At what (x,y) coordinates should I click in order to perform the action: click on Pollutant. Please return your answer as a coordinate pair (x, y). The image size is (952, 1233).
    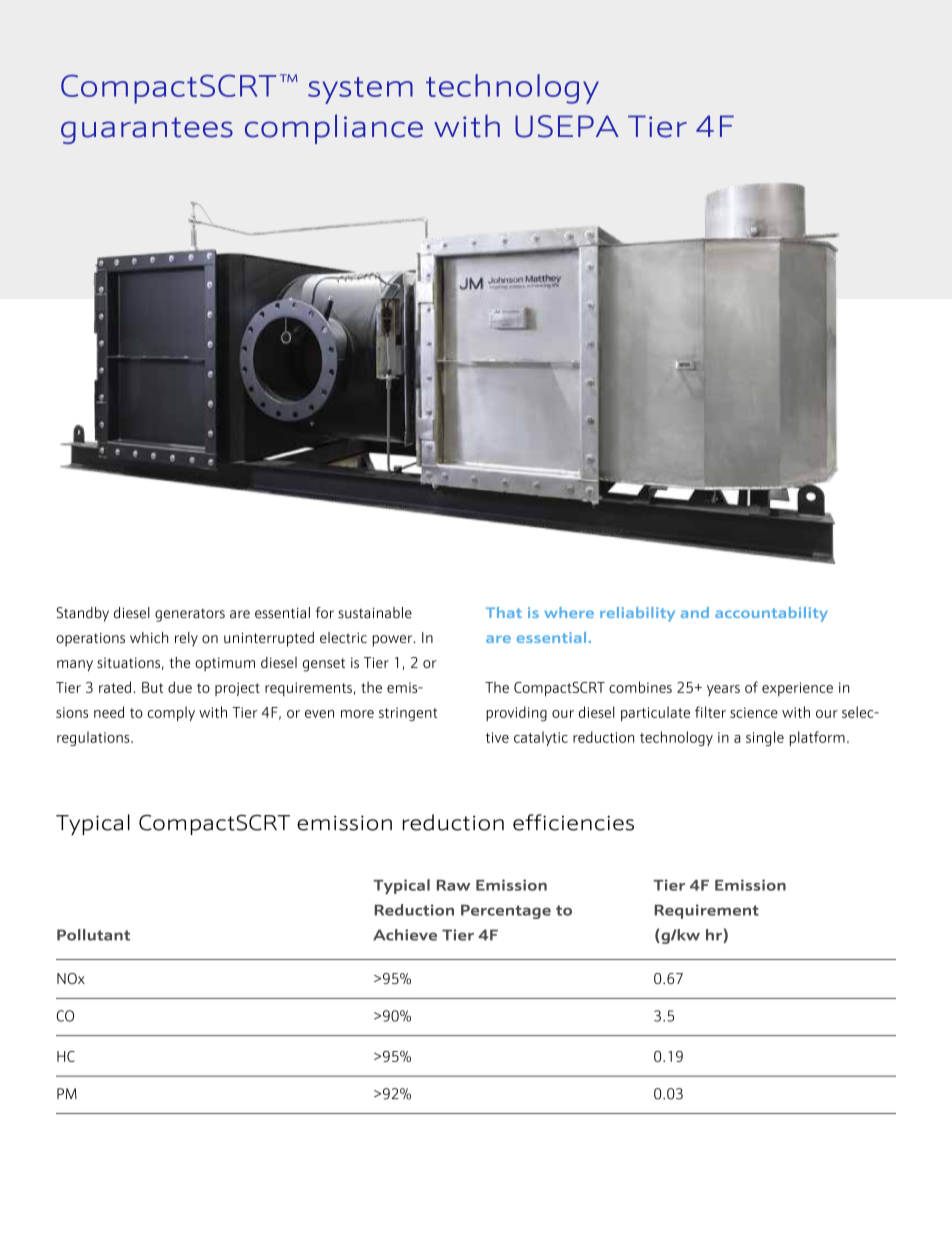
    Looking at the image, I should click on (93, 935).
